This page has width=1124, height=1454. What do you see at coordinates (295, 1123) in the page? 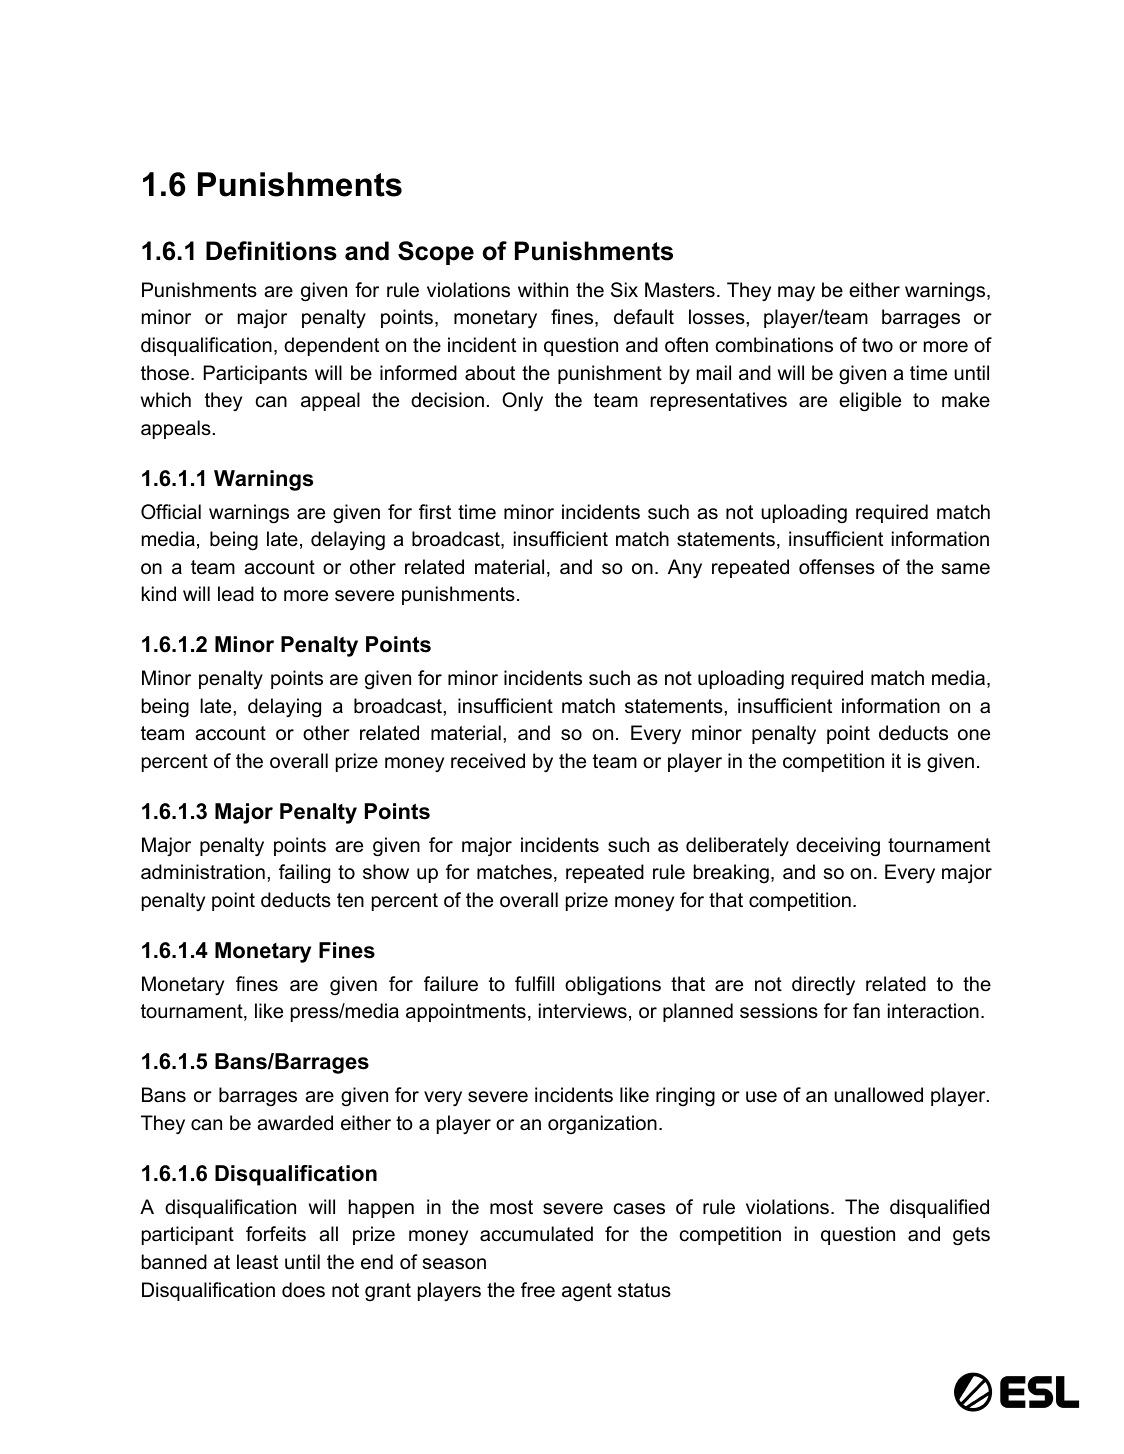
I see `awarded` at bounding box center [295, 1123].
